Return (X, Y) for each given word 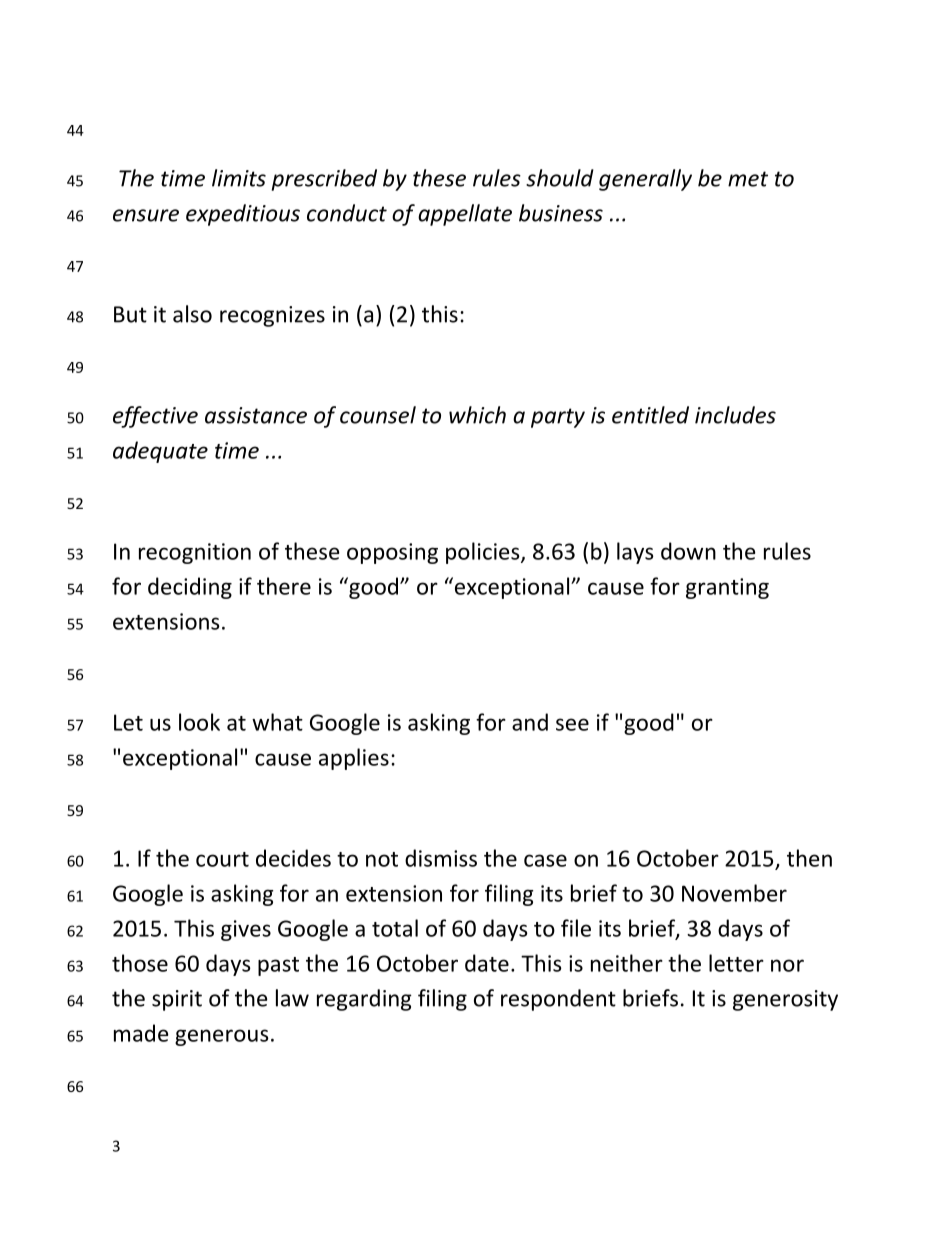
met (748, 179)
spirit (177, 1000)
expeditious (243, 215)
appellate (465, 215)
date (487, 963)
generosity (785, 1000)
